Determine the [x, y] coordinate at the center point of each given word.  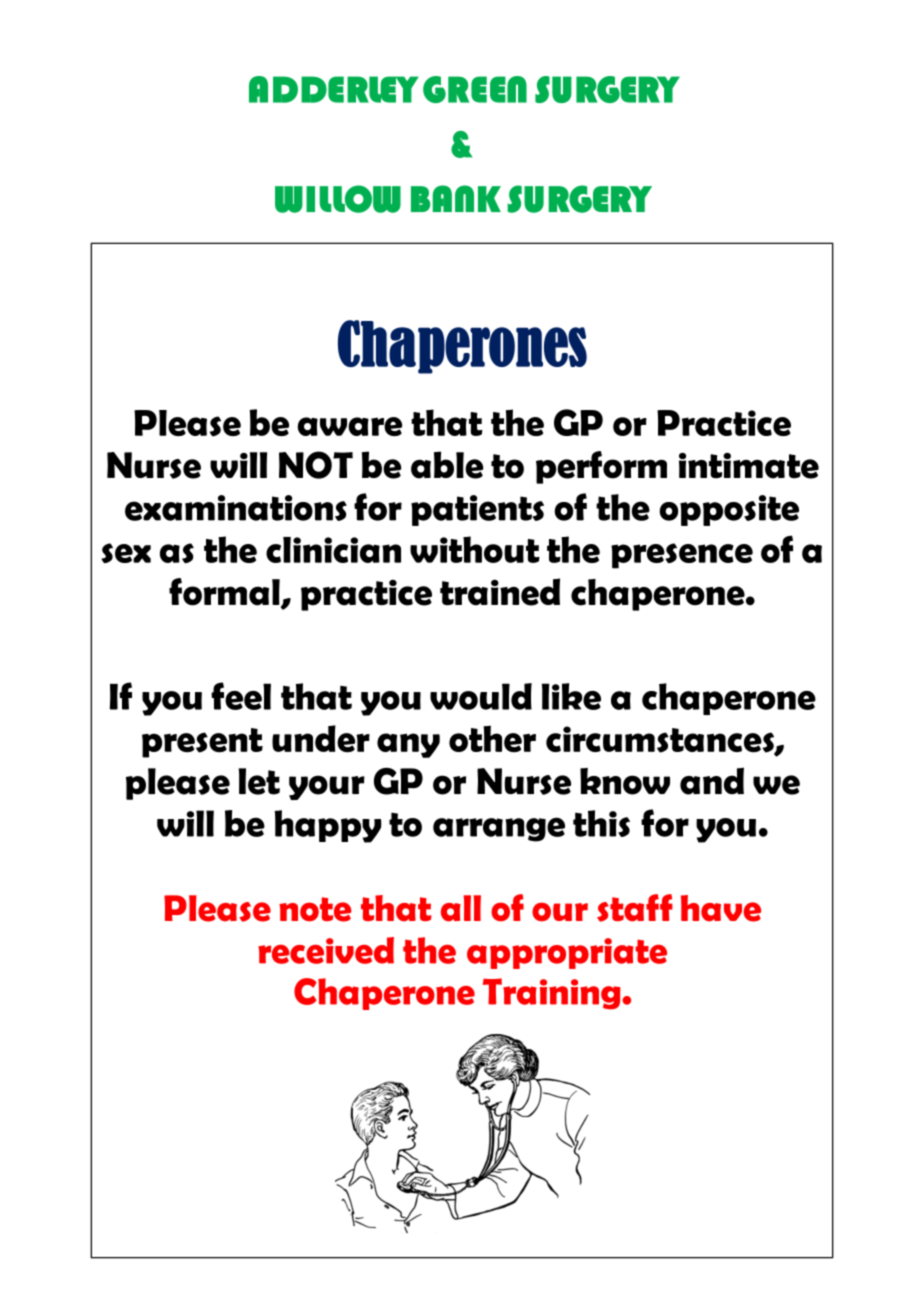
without [475, 549]
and [712, 781]
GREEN [475, 89]
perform [601, 467]
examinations [236, 508]
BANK [456, 198]
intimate [749, 466]
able [447, 465]
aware [350, 426]
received [326, 950]
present [202, 743]
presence [682, 556]
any [408, 745]
